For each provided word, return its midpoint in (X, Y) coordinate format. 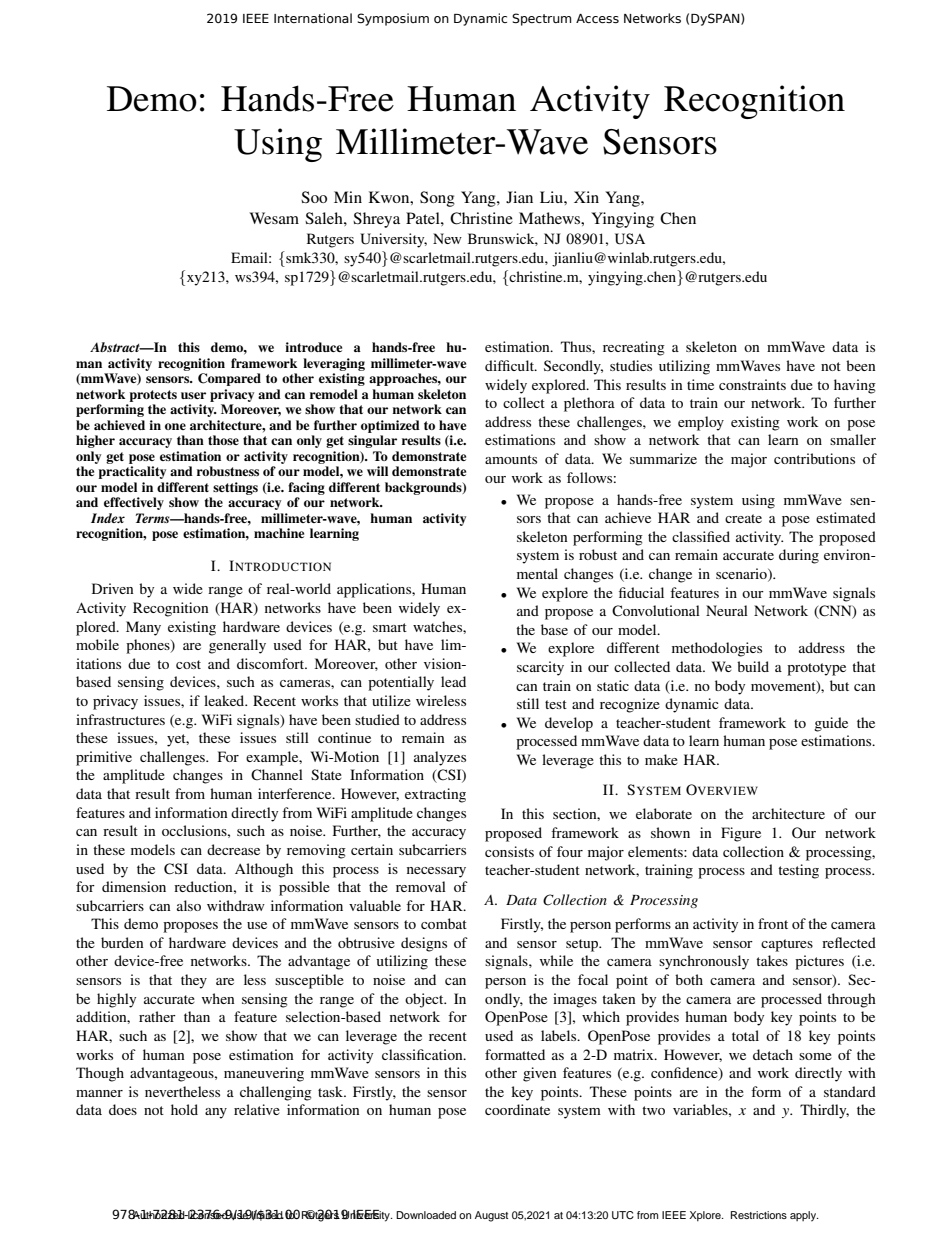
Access (597, 18)
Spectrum (541, 19)
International (313, 18)
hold (184, 1109)
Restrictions (759, 1215)
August (491, 1216)
